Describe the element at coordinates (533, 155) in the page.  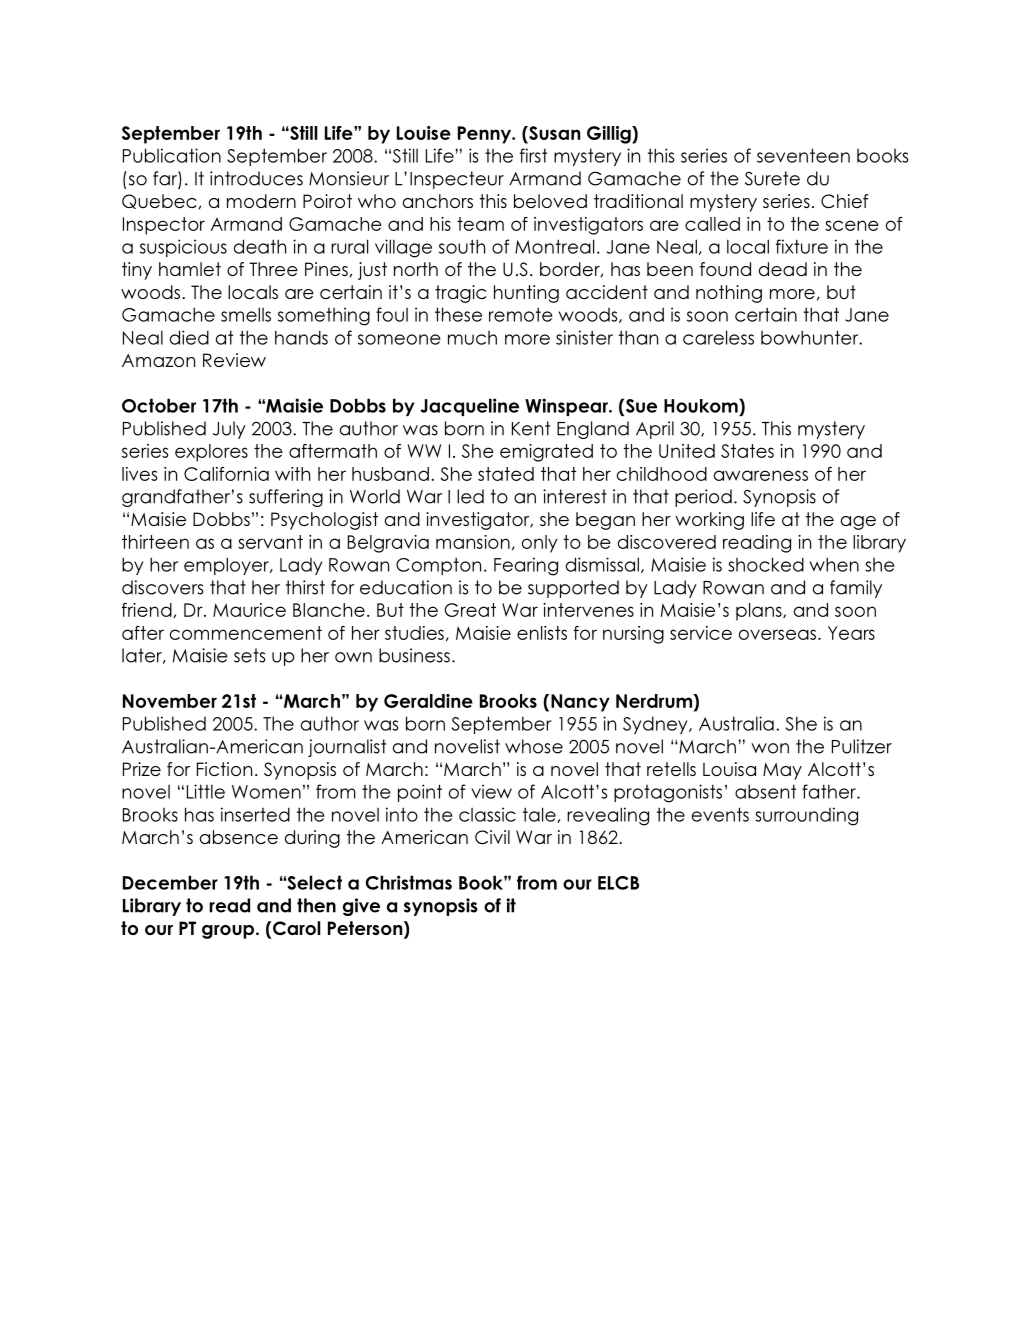
I see `first` at that location.
